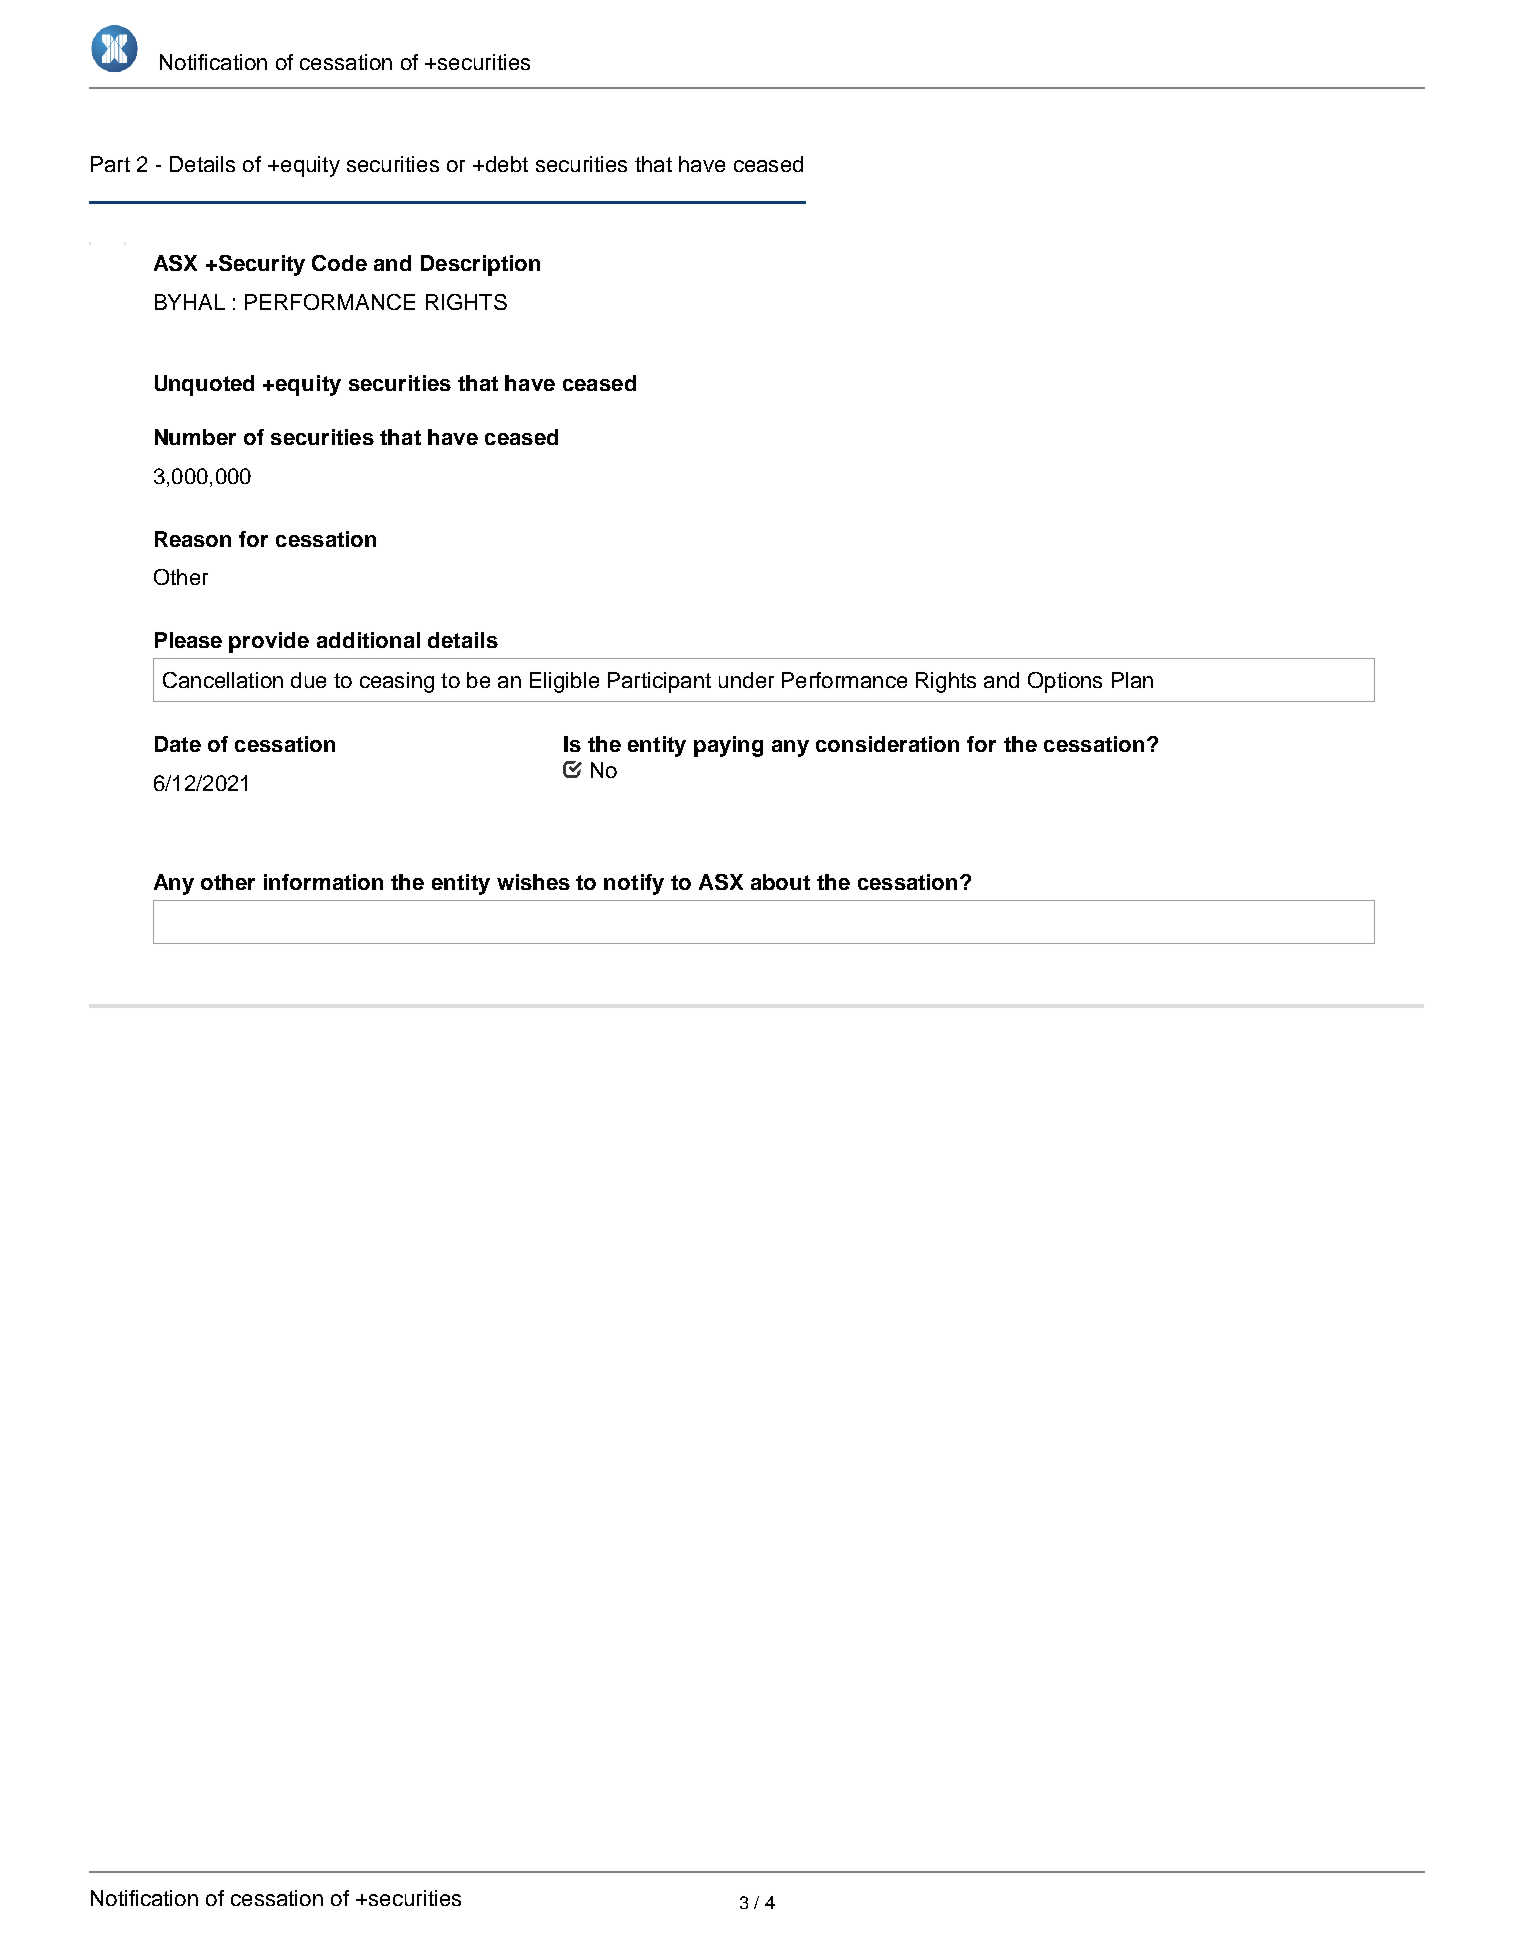  Describe the element at coordinates (260, 265) in the screenshot. I see `Security` at that location.
